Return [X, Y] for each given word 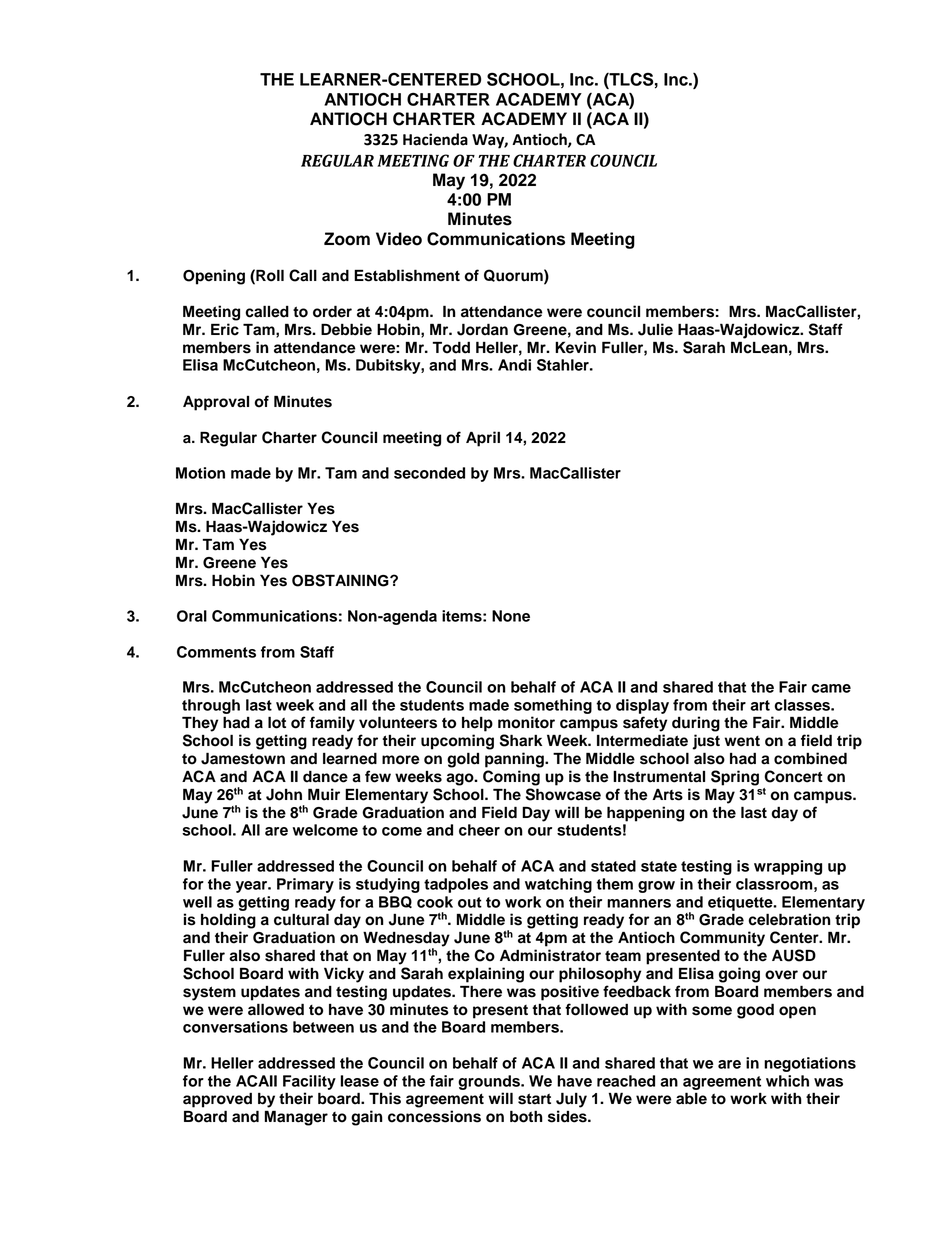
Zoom [347, 239]
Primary [305, 885]
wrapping [788, 867]
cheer [479, 830]
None [511, 616]
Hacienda [435, 139]
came [831, 688]
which [787, 1081]
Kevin [575, 347]
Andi [514, 365]
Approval [216, 403]
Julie [655, 329]
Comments [216, 652]
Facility [309, 1082]
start [534, 1099]
